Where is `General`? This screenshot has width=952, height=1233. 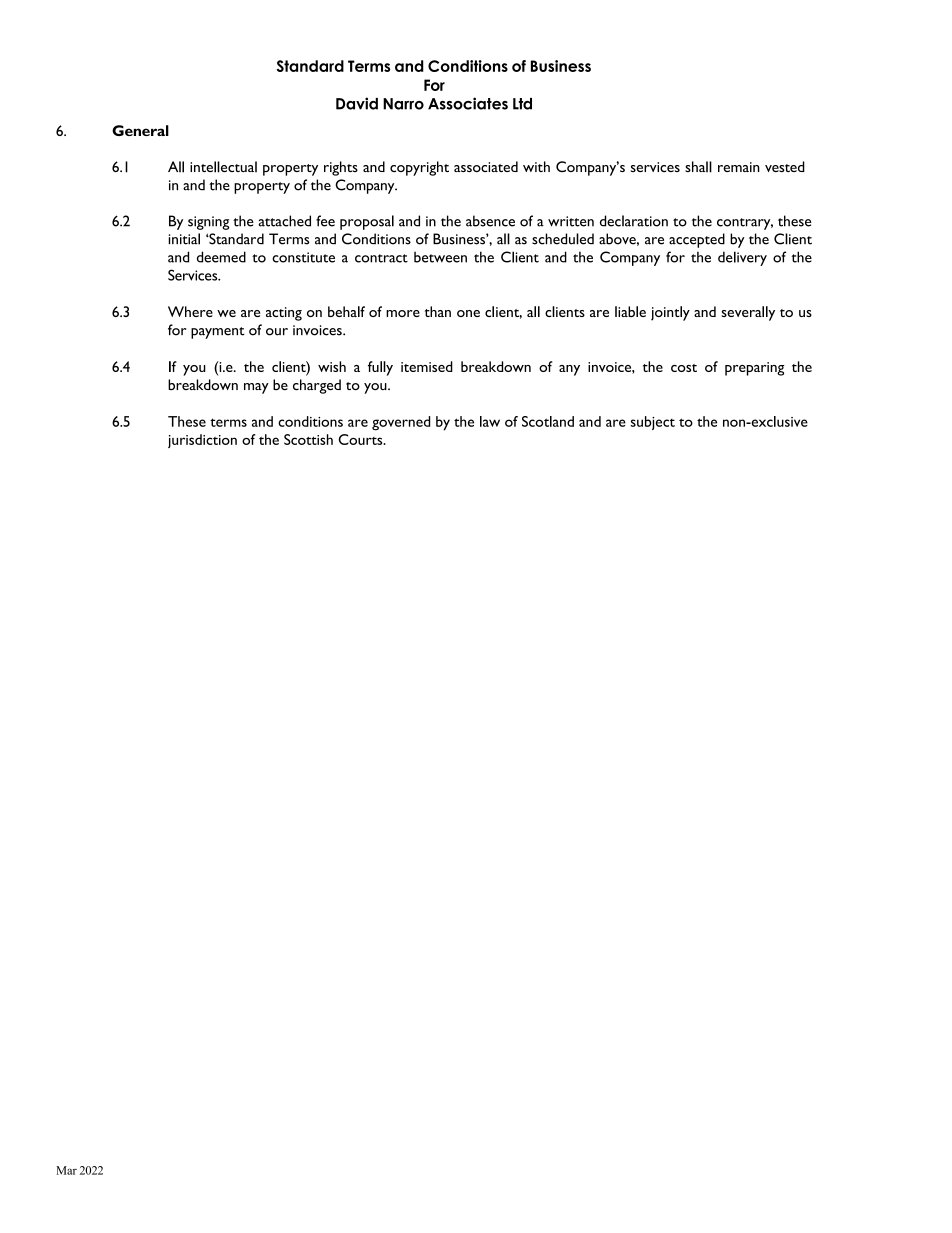
General is located at coordinates (140, 130).
